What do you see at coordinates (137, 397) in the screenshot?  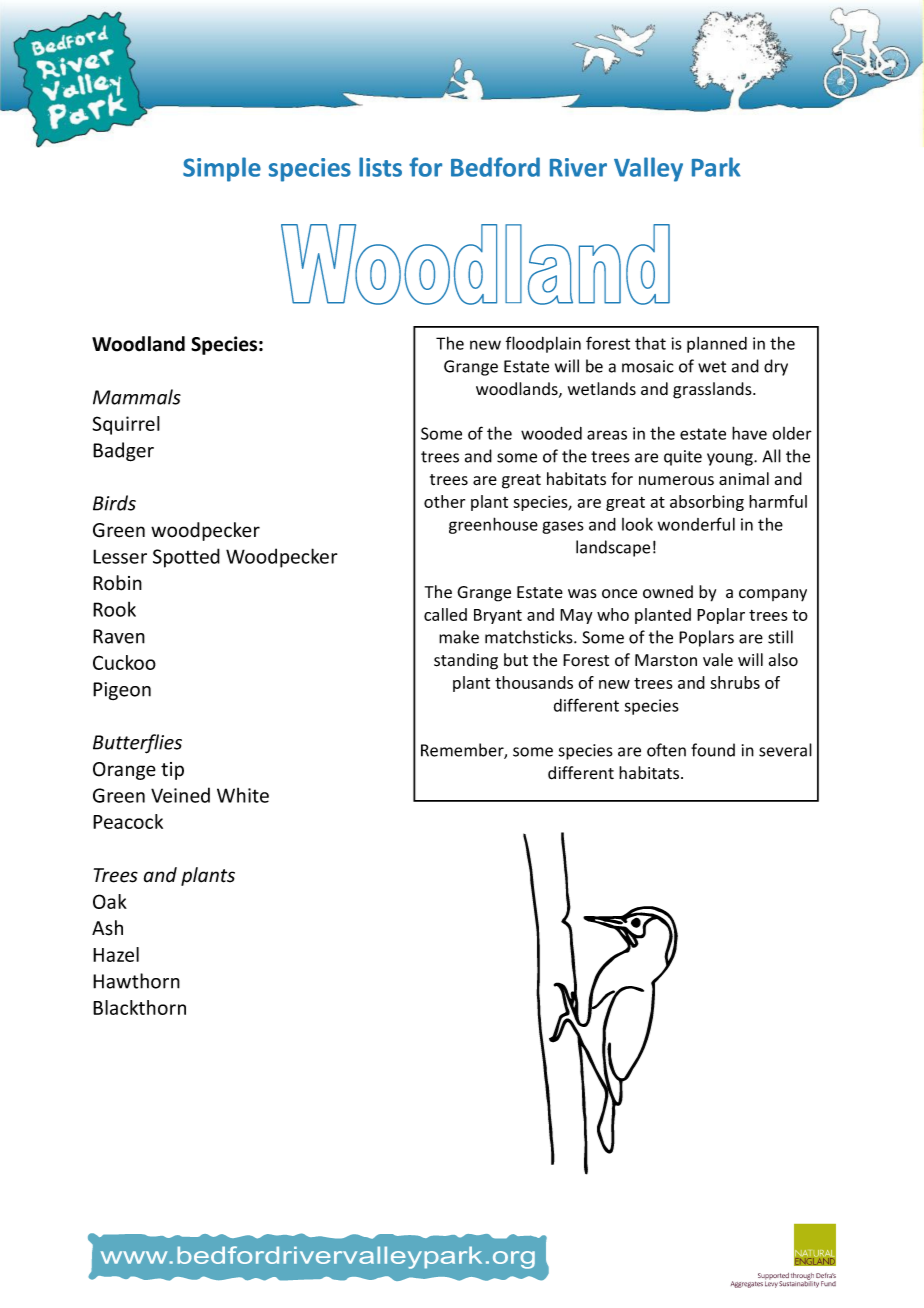 I see `Mammals` at bounding box center [137, 397].
